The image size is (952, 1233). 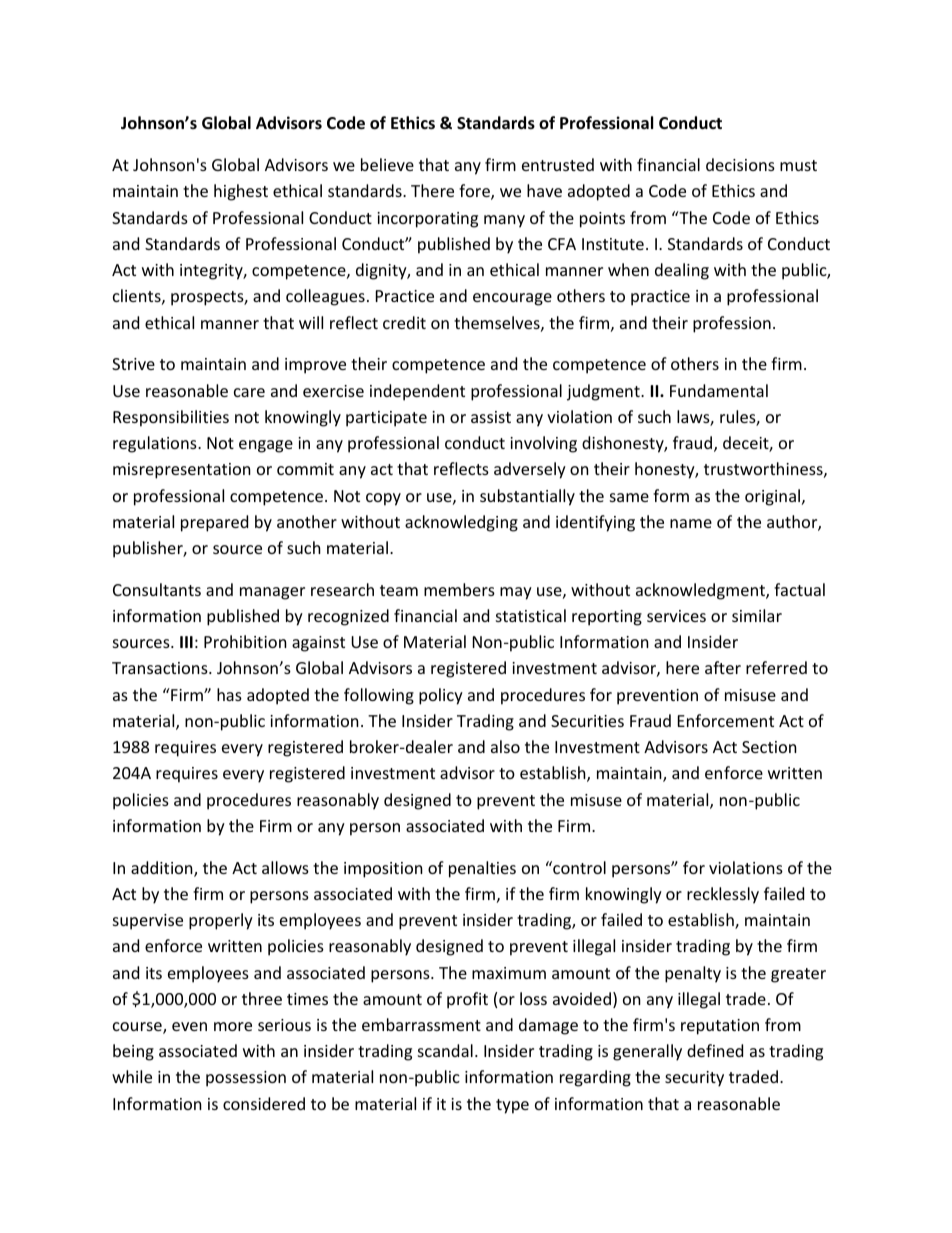 I want to click on misrepresentation, so click(x=182, y=471).
